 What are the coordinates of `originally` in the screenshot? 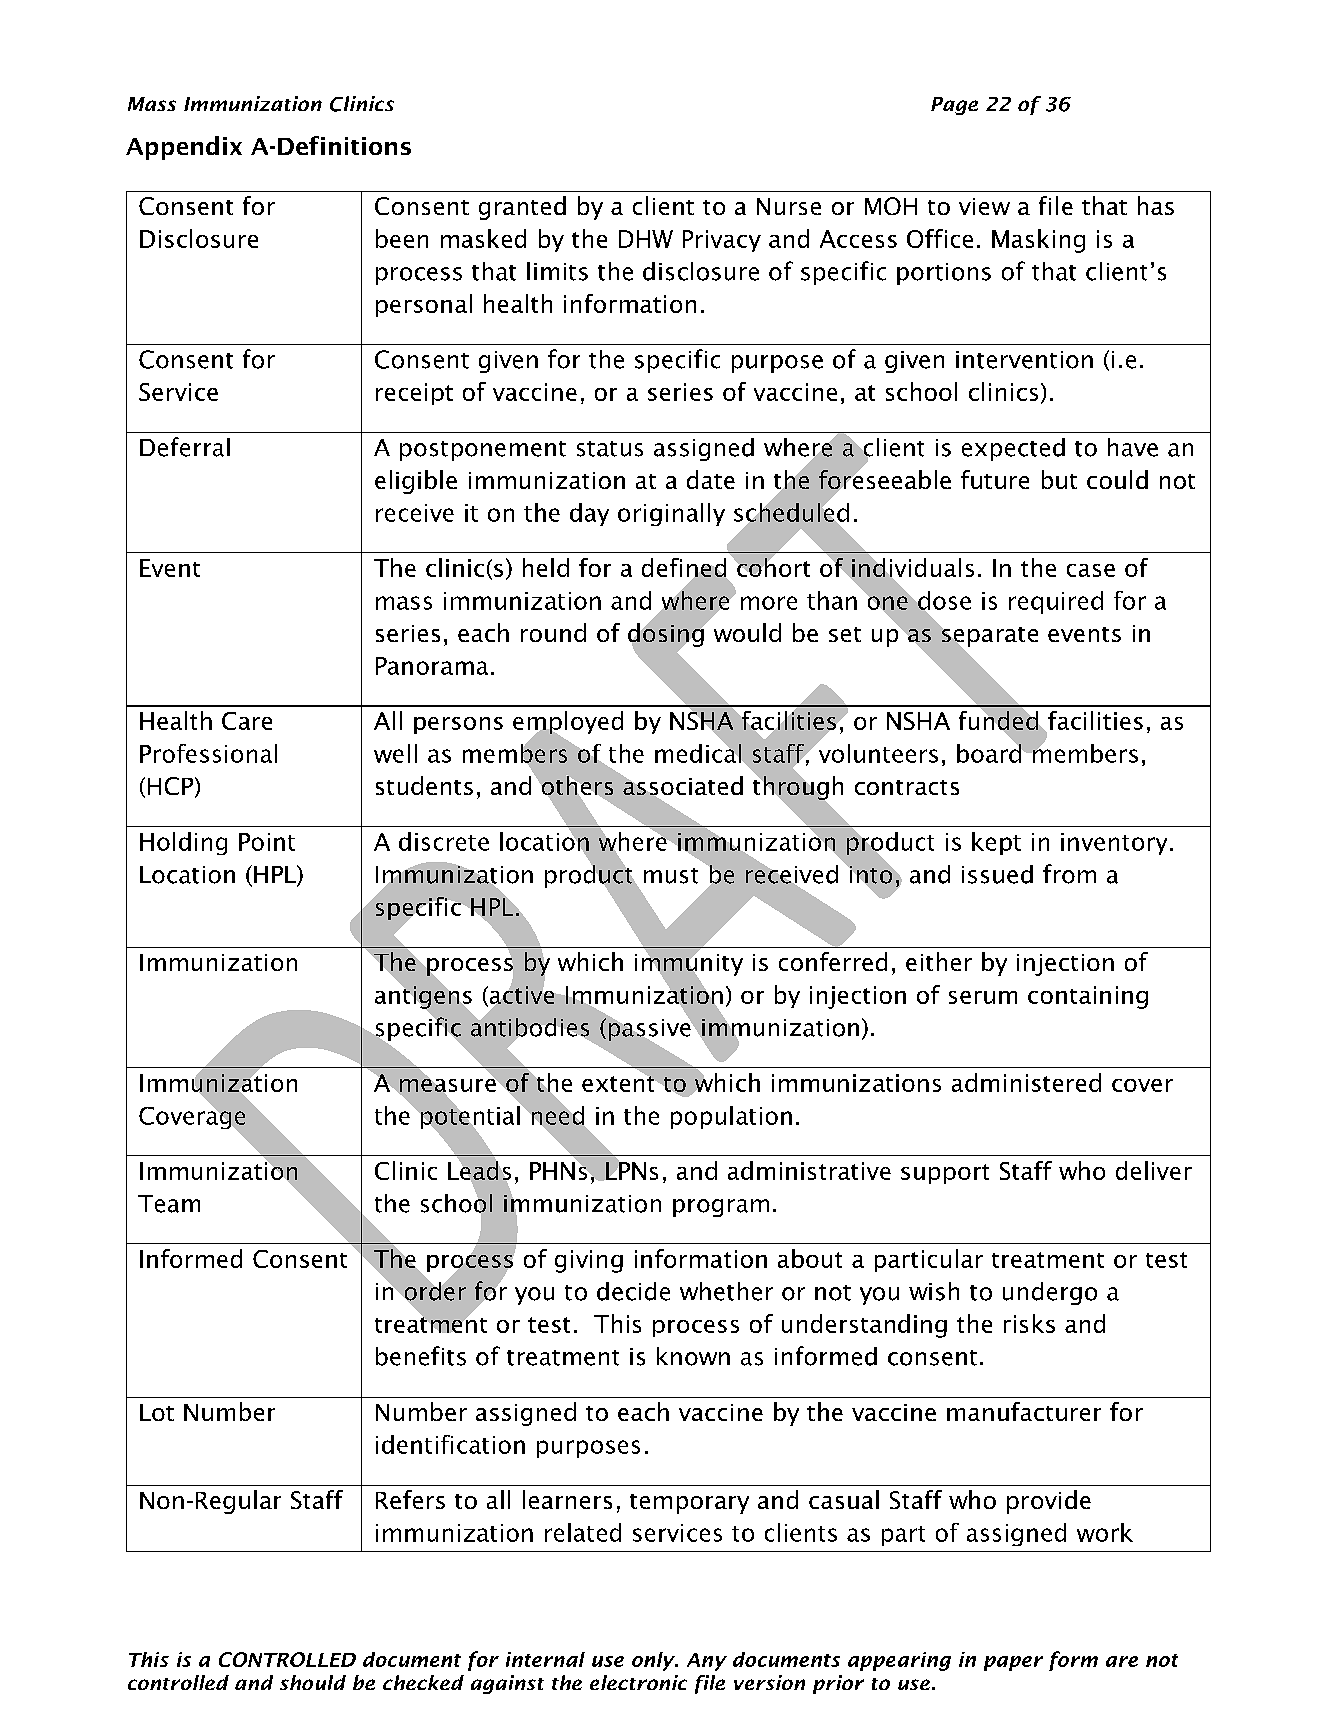 It's located at (671, 514).
